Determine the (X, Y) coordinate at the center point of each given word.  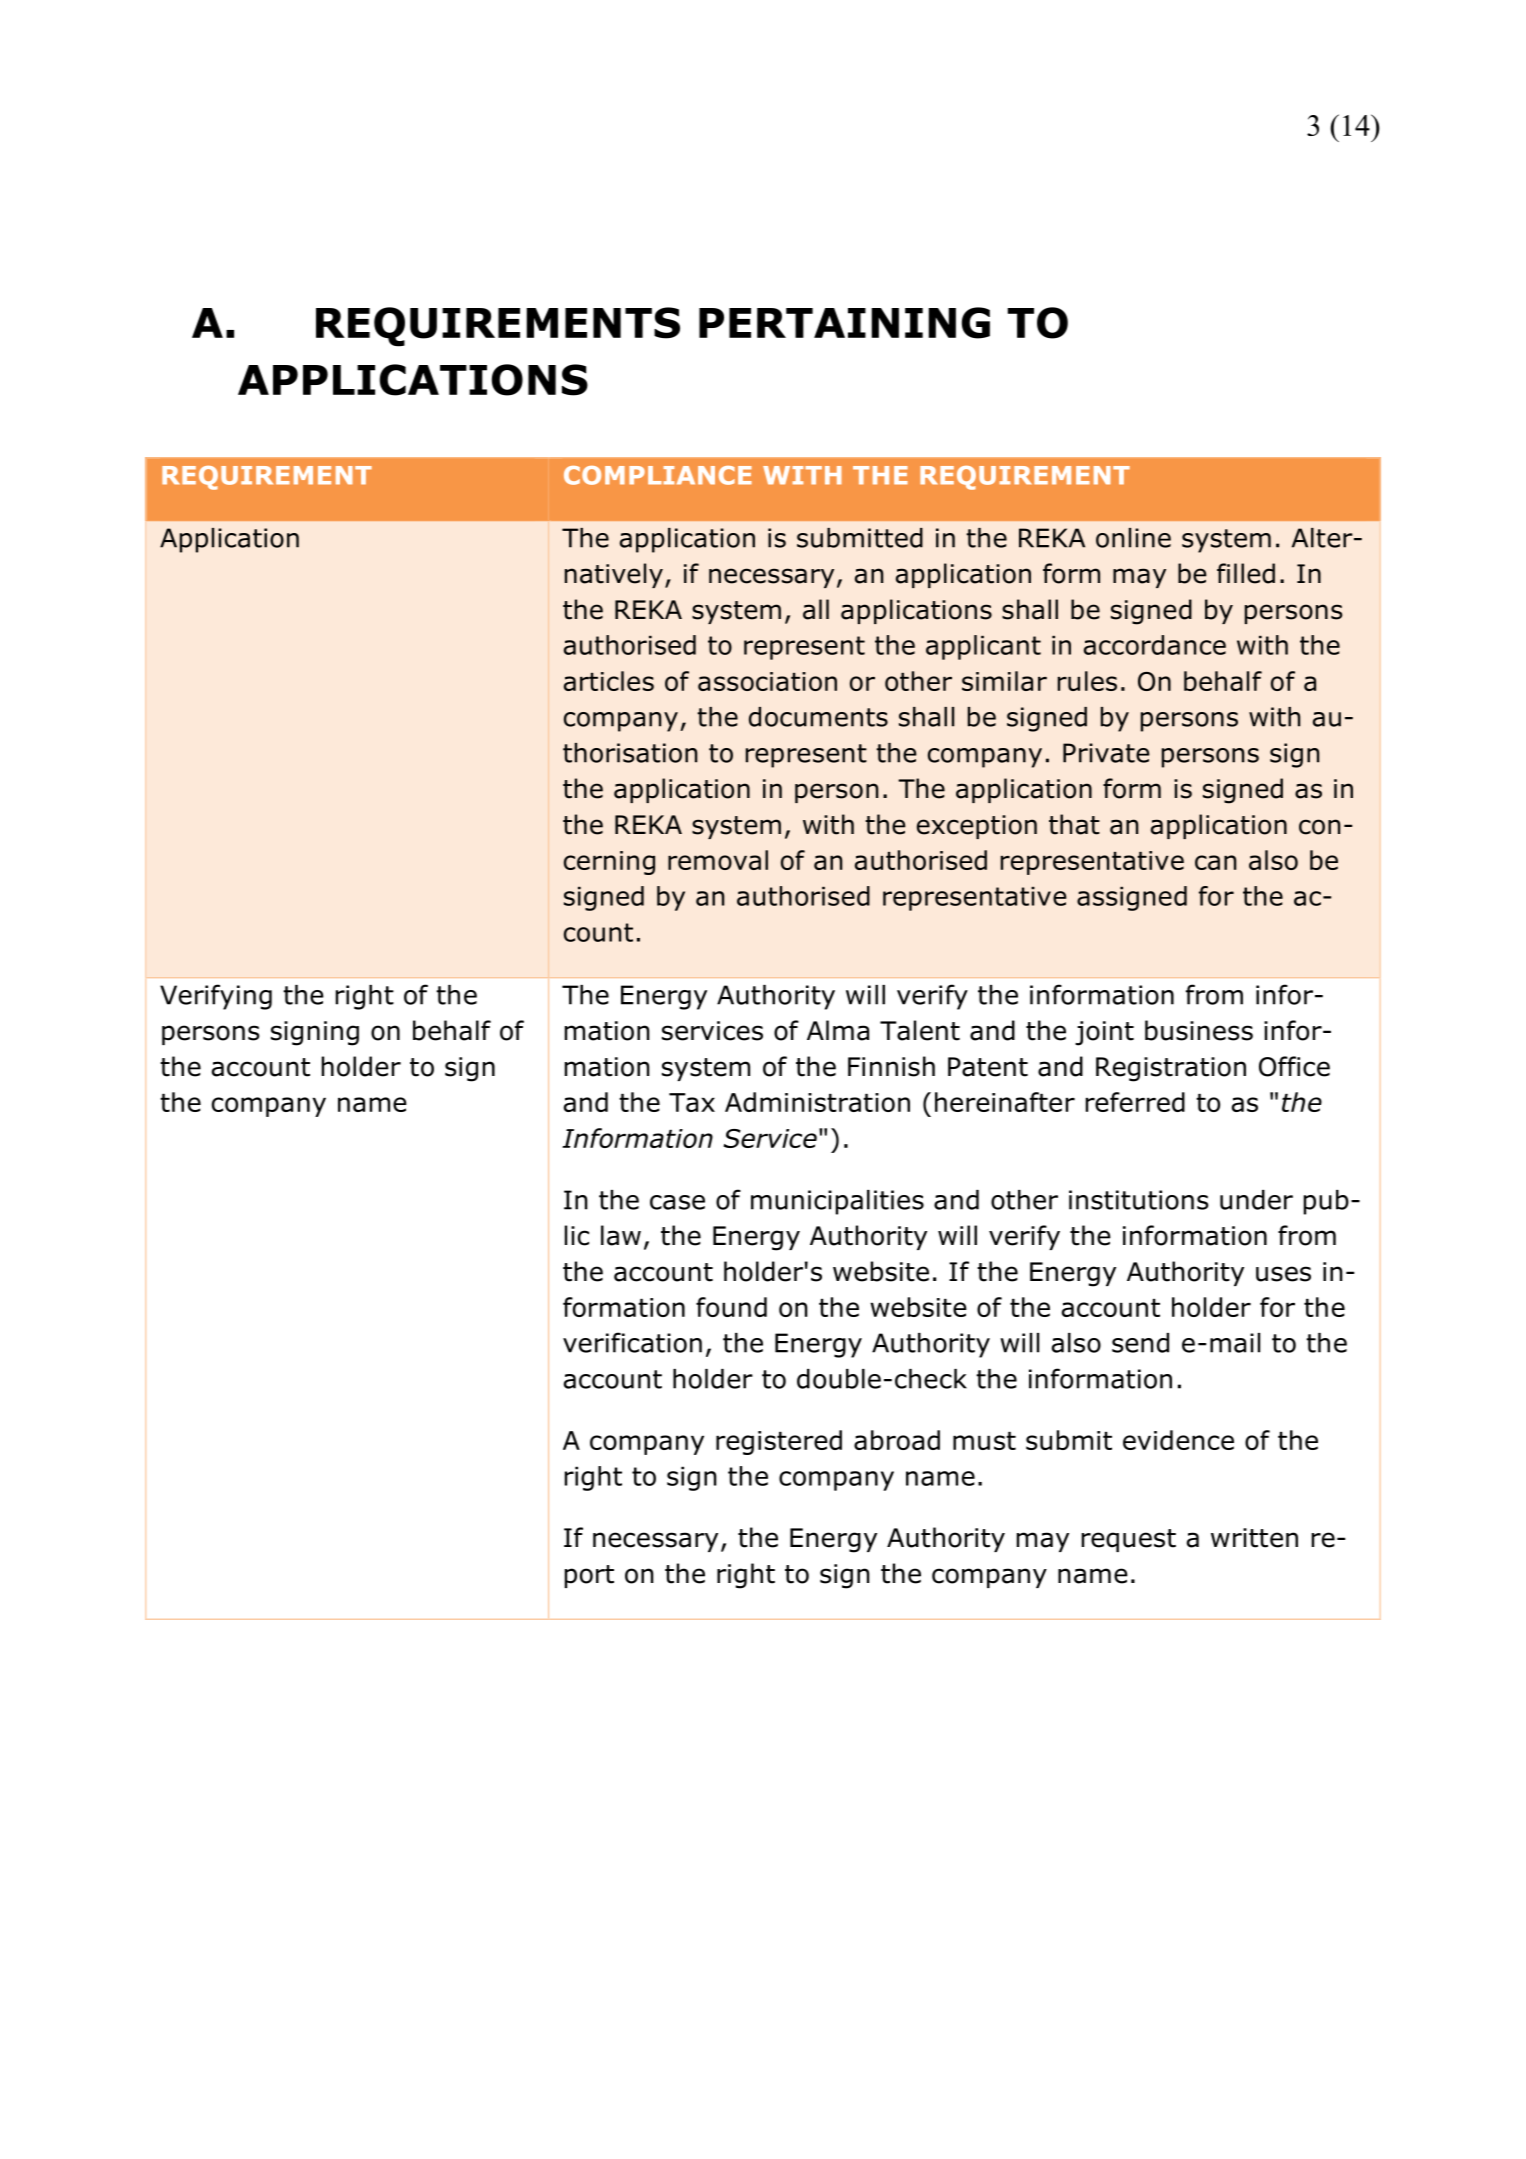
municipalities (837, 1202)
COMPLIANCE (658, 475)
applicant (983, 647)
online (1133, 538)
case (677, 1202)
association (767, 681)
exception (977, 827)
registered (779, 1442)
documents (818, 717)
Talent (920, 1030)
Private (1106, 753)
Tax (692, 1102)
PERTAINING (844, 323)
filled (1246, 573)
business (1199, 1030)
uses (1283, 1274)
